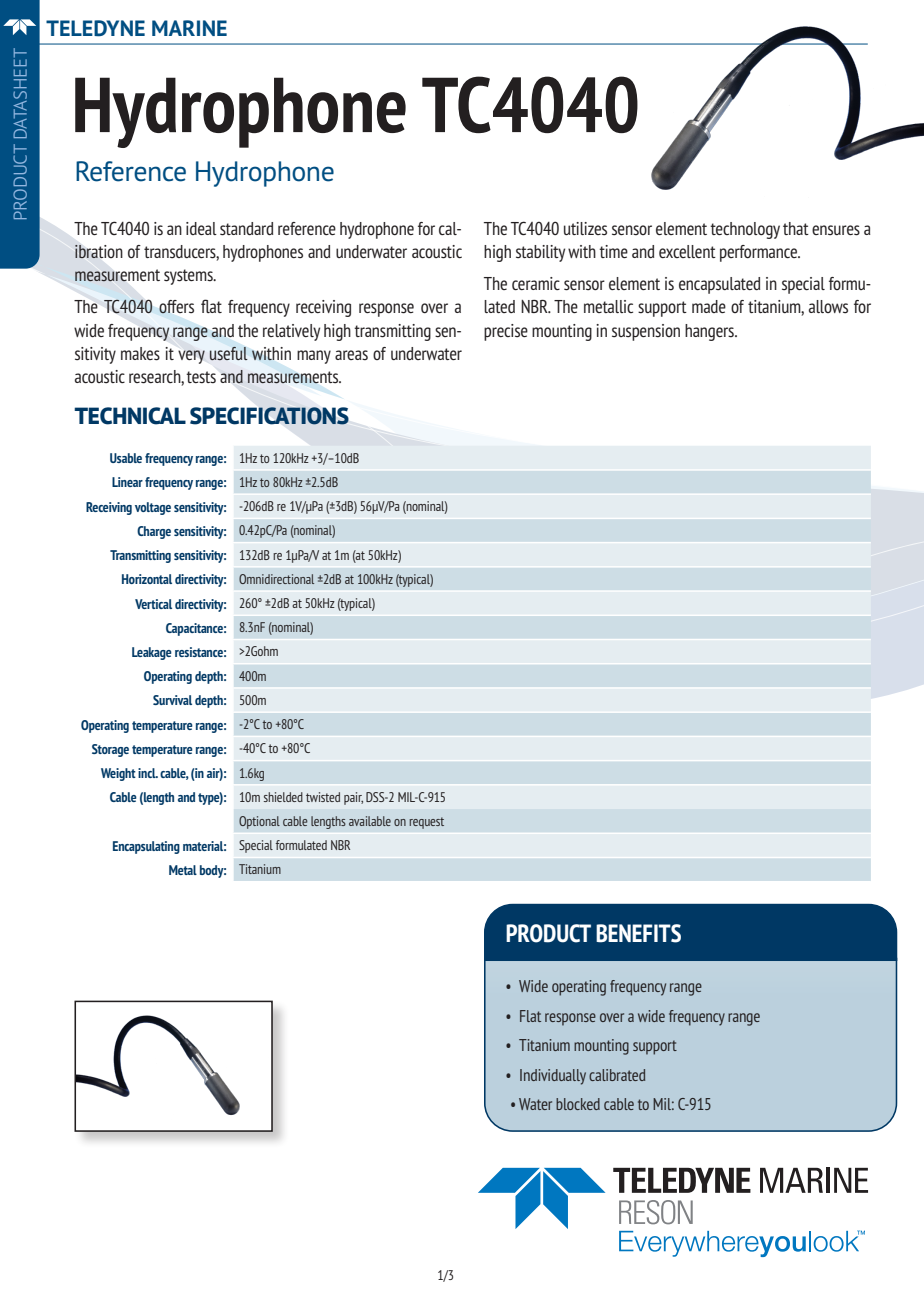 Image resolution: width=924 pixels, height=1308 pixels. Describe the element at coordinates (585, 228) in the document. I see `utilizes` at that location.
